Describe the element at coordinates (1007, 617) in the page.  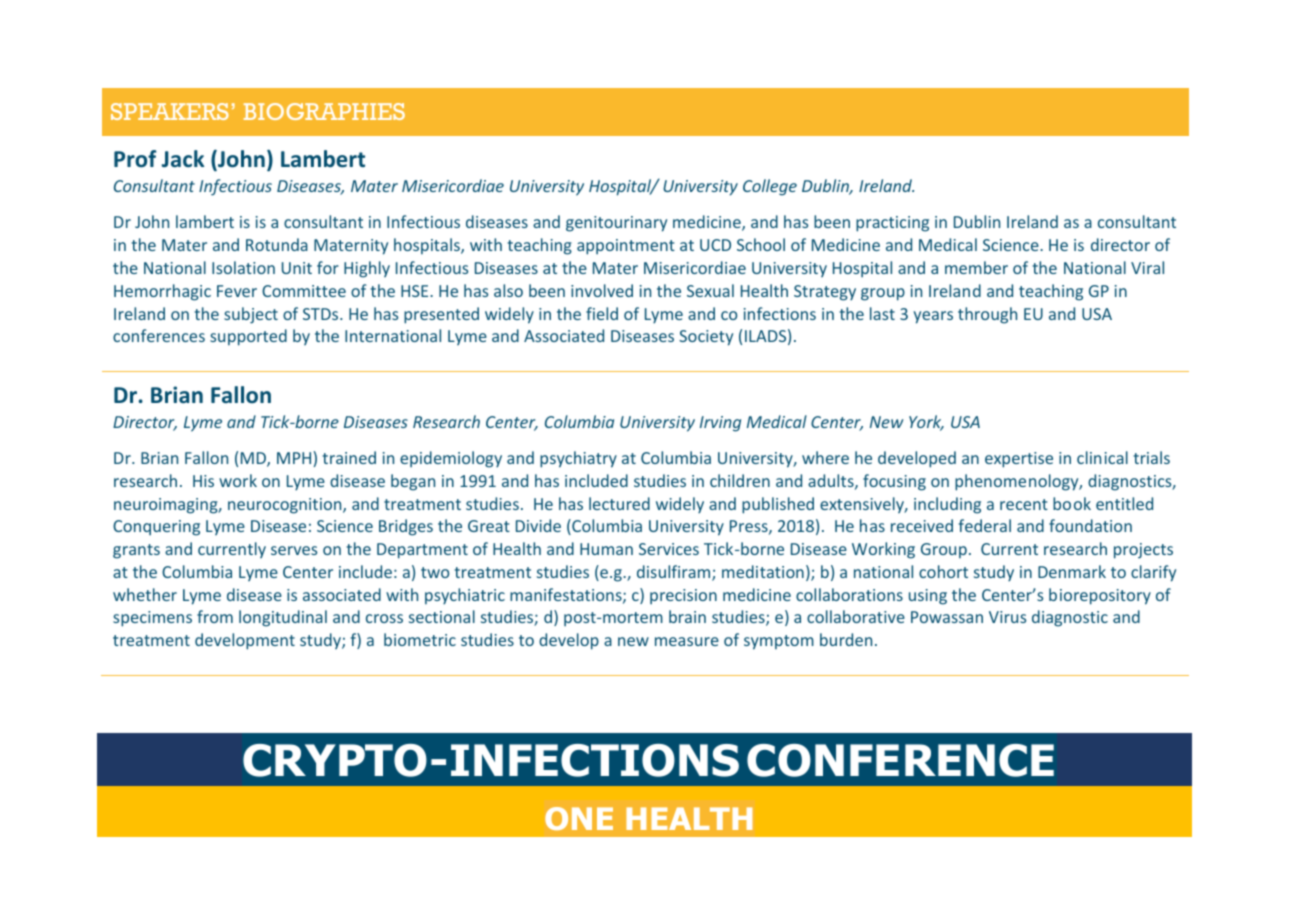
I see `Virus` at that location.
